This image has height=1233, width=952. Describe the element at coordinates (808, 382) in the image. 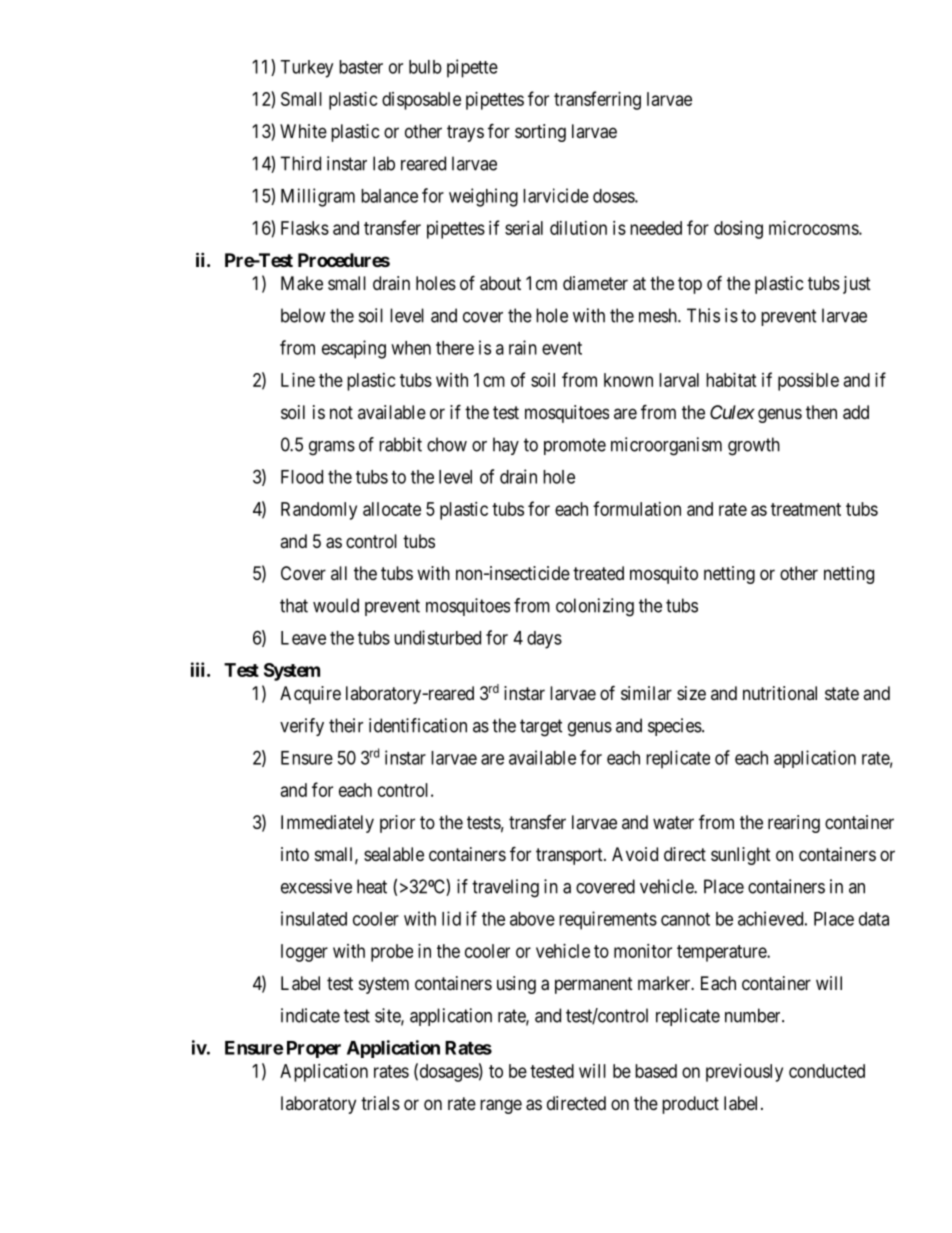

I see `possible` at that location.
